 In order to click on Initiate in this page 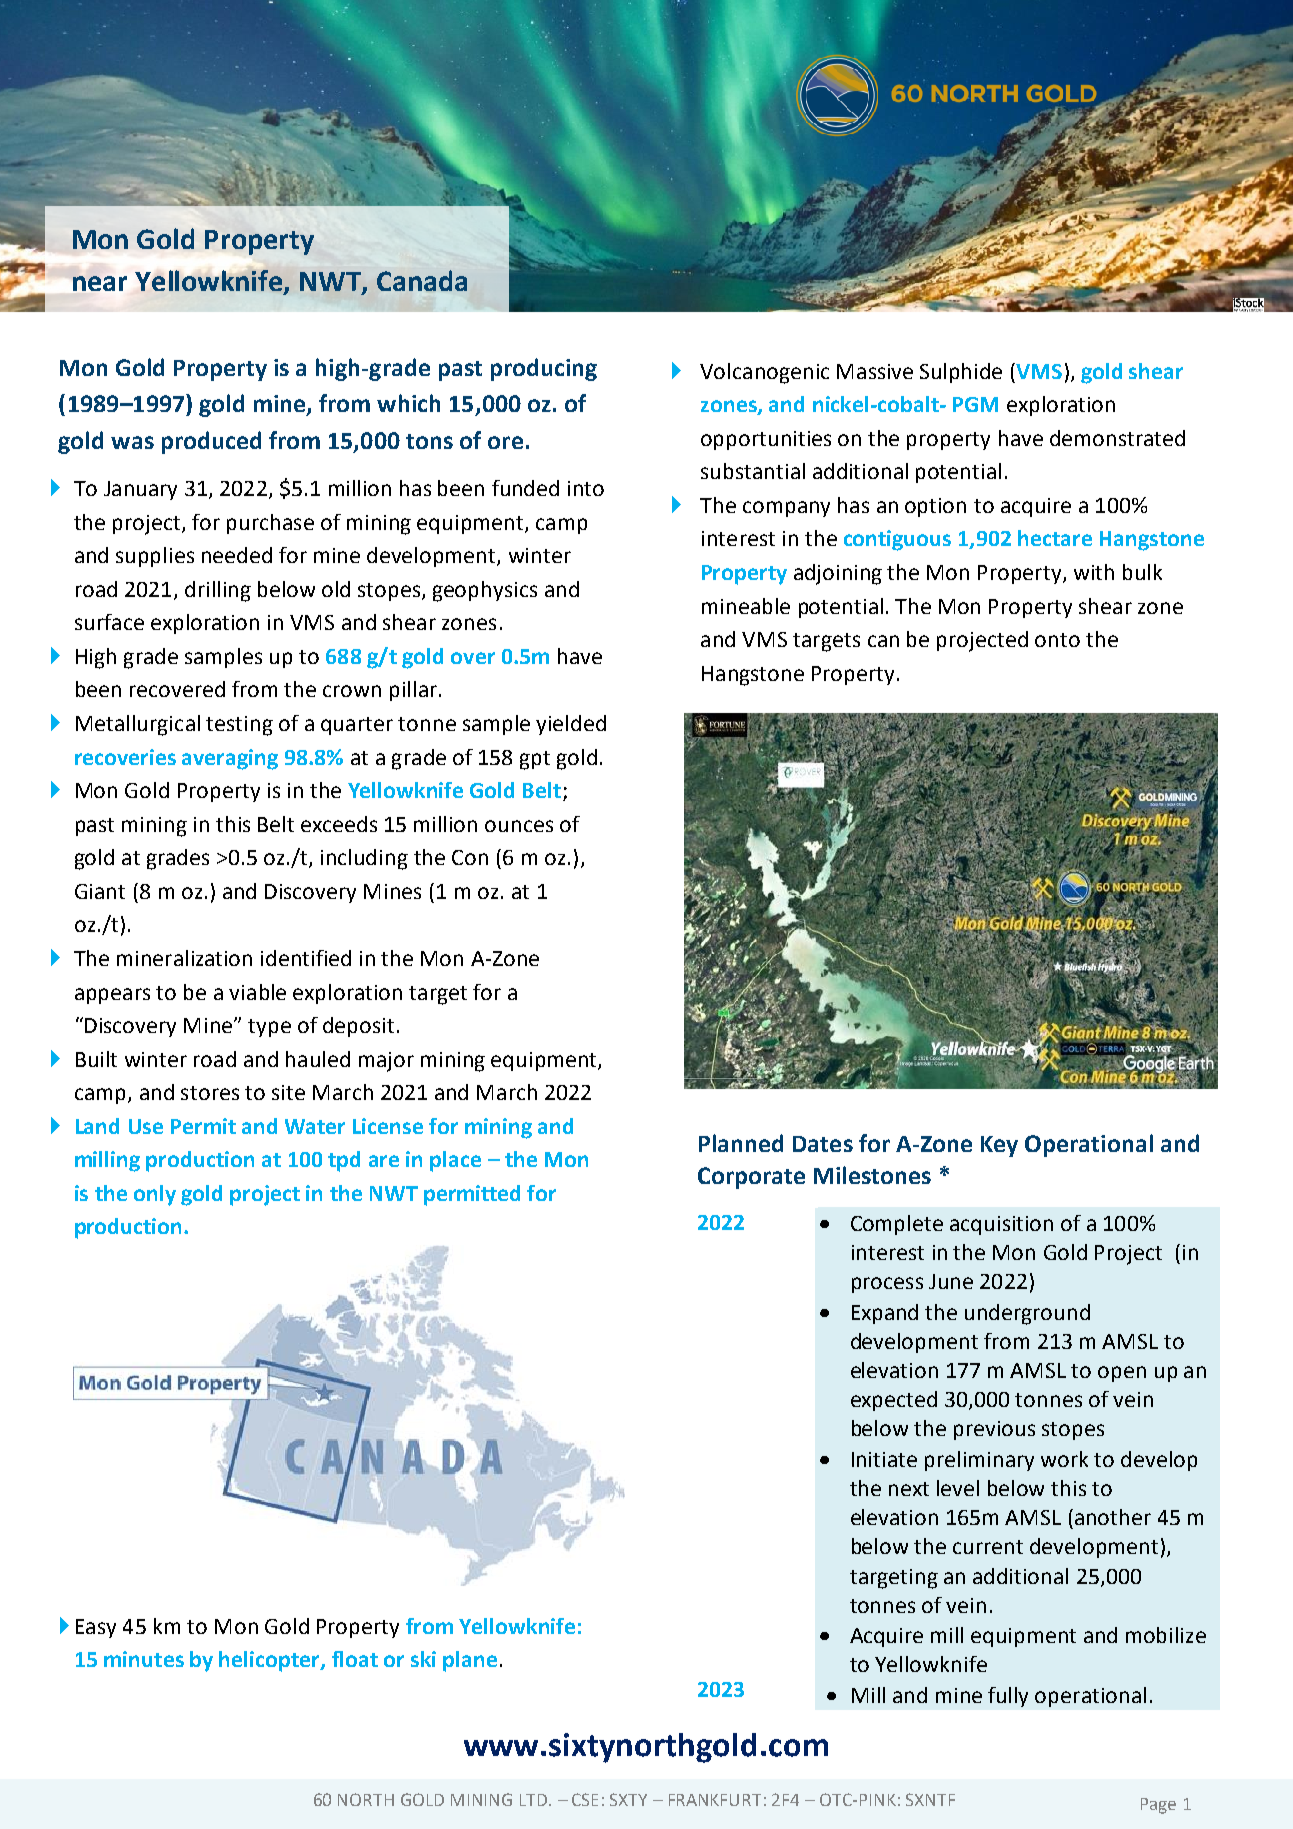, I will do `click(884, 1459)`.
